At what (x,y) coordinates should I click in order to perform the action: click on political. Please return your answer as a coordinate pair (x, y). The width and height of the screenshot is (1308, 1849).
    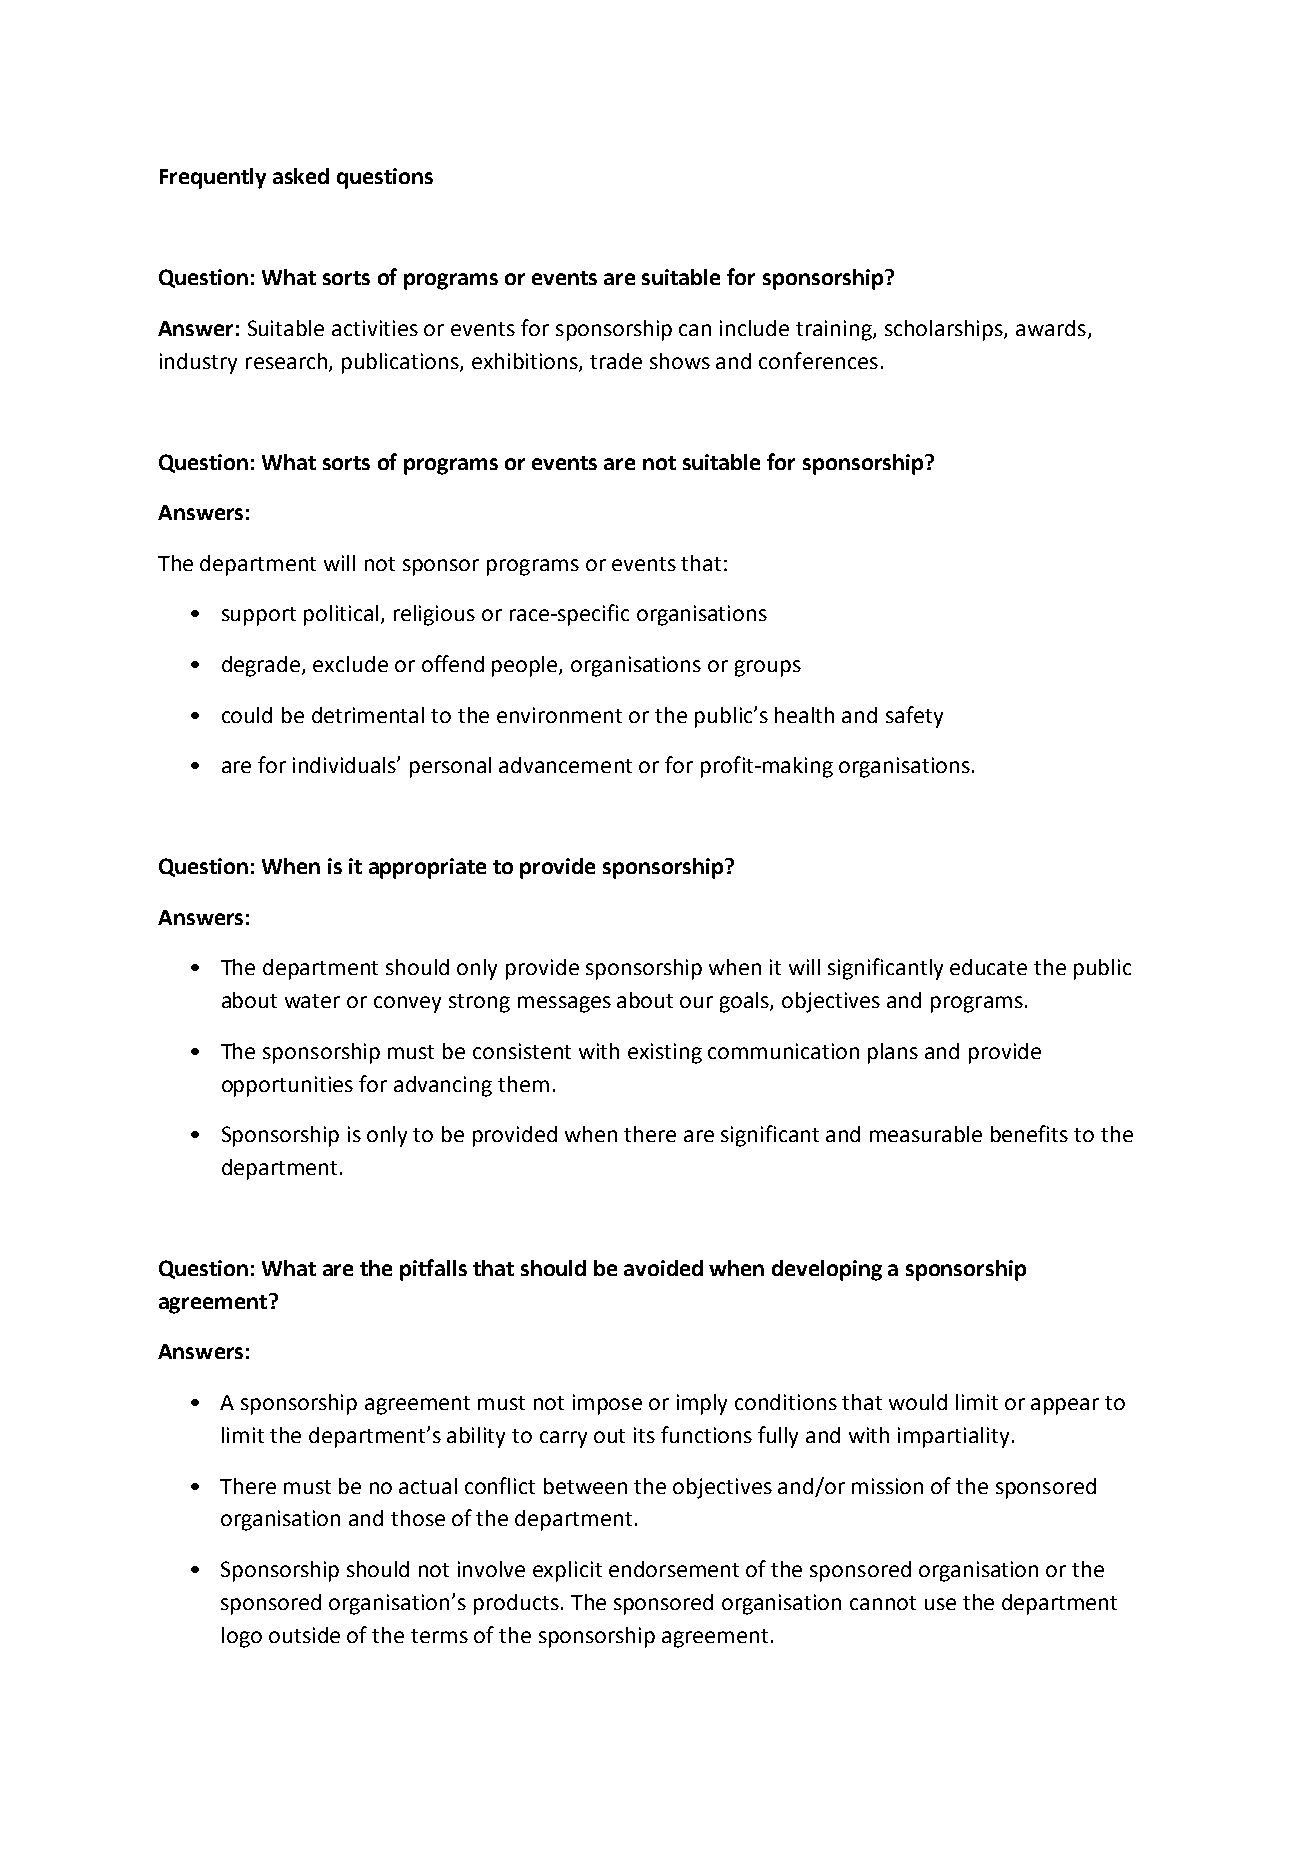
    Looking at the image, I should click on (341, 615).
